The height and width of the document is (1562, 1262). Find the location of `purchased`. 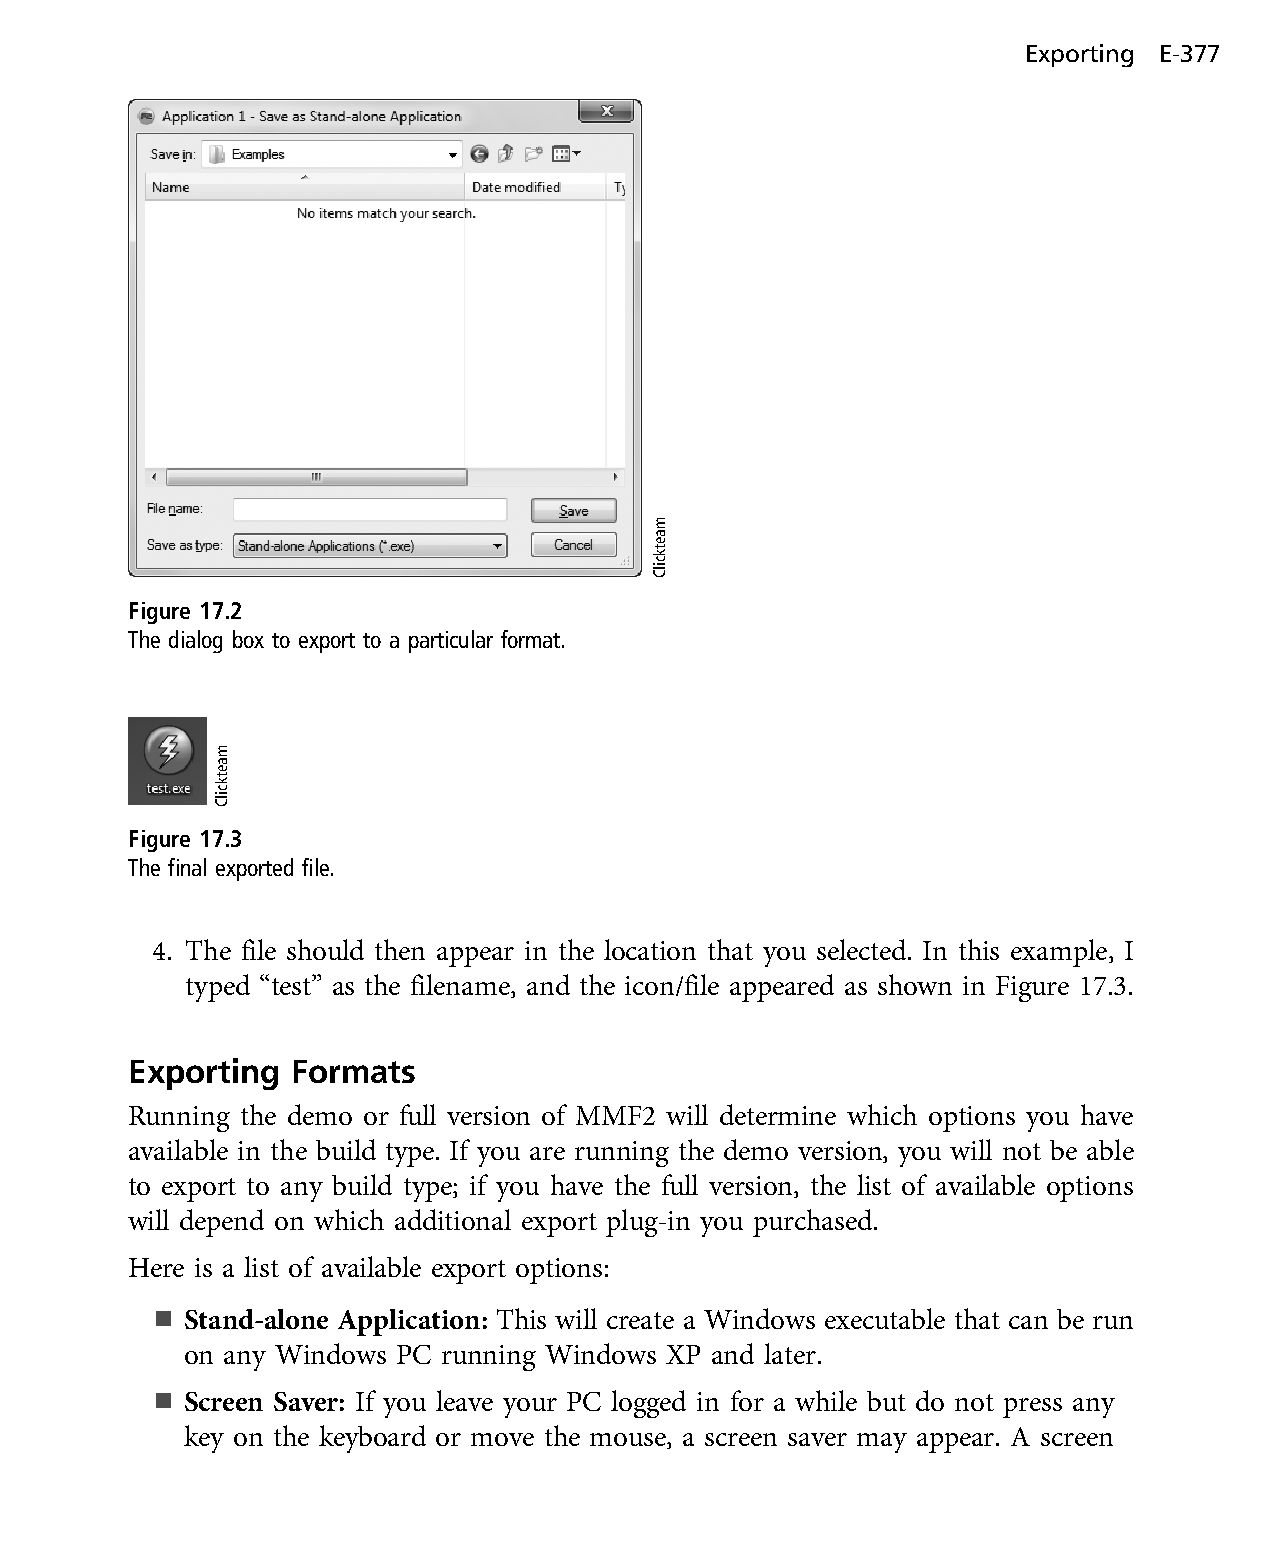

purchased is located at coordinates (814, 1223).
